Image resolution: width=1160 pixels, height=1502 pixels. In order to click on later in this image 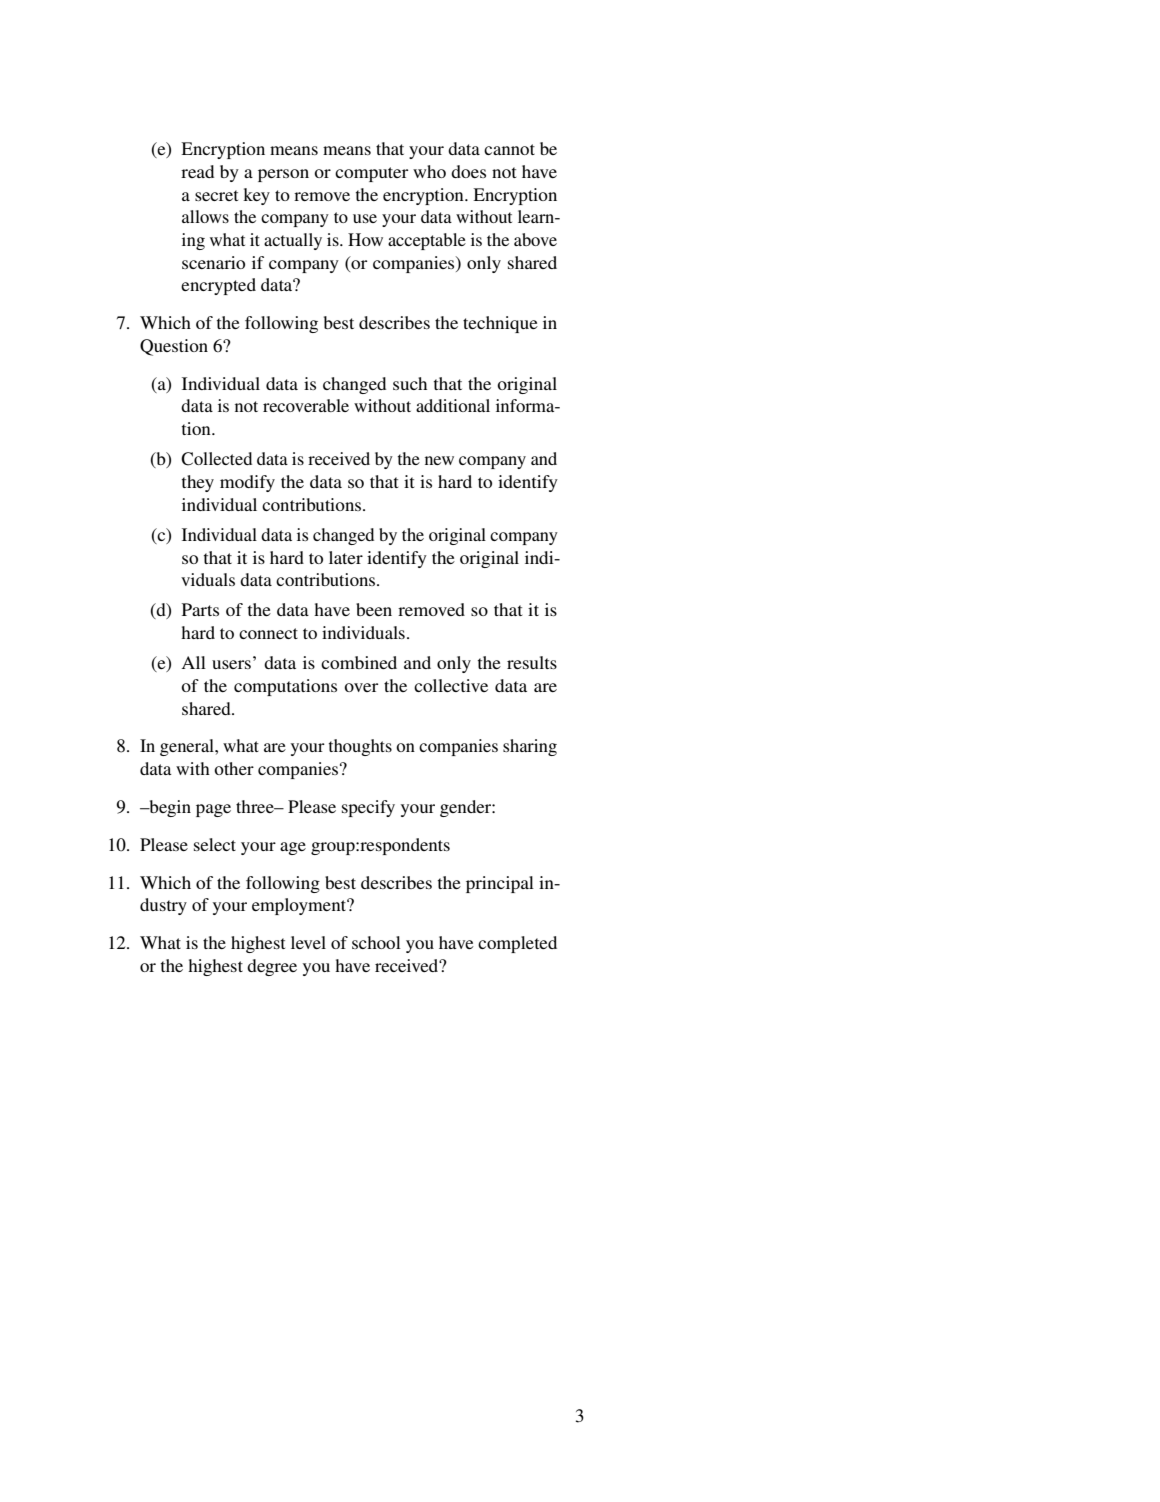, I will do `click(346, 557)`.
